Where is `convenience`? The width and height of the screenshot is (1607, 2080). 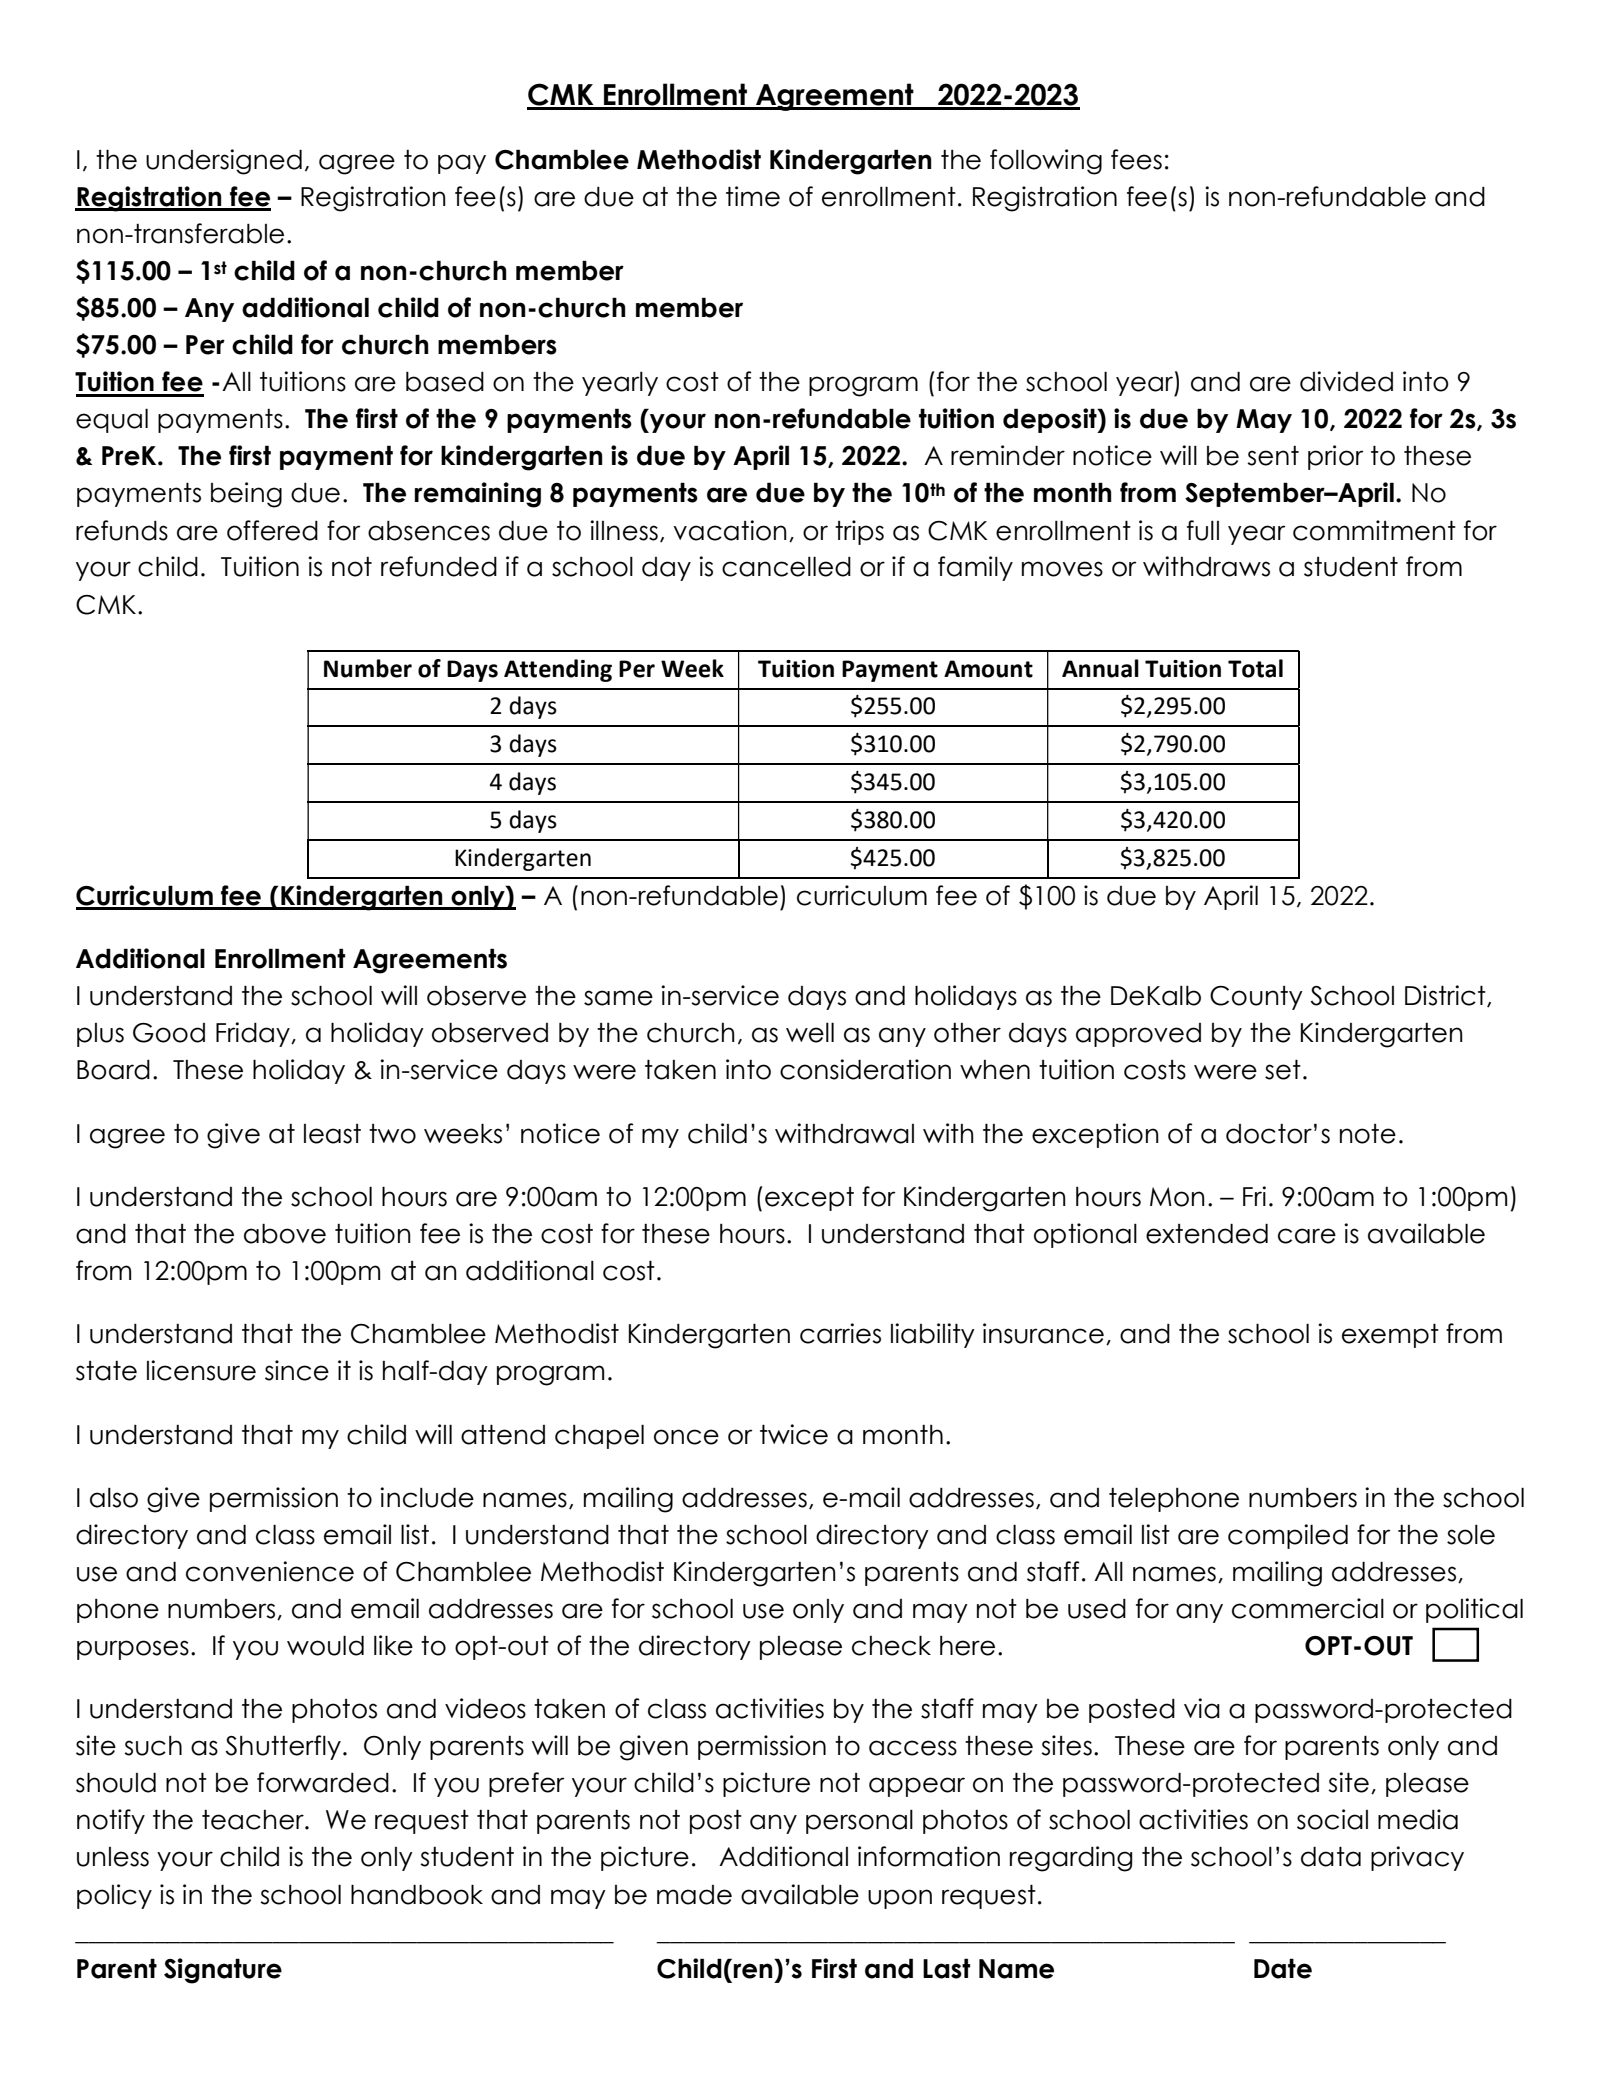
convenience is located at coordinates (270, 1571).
